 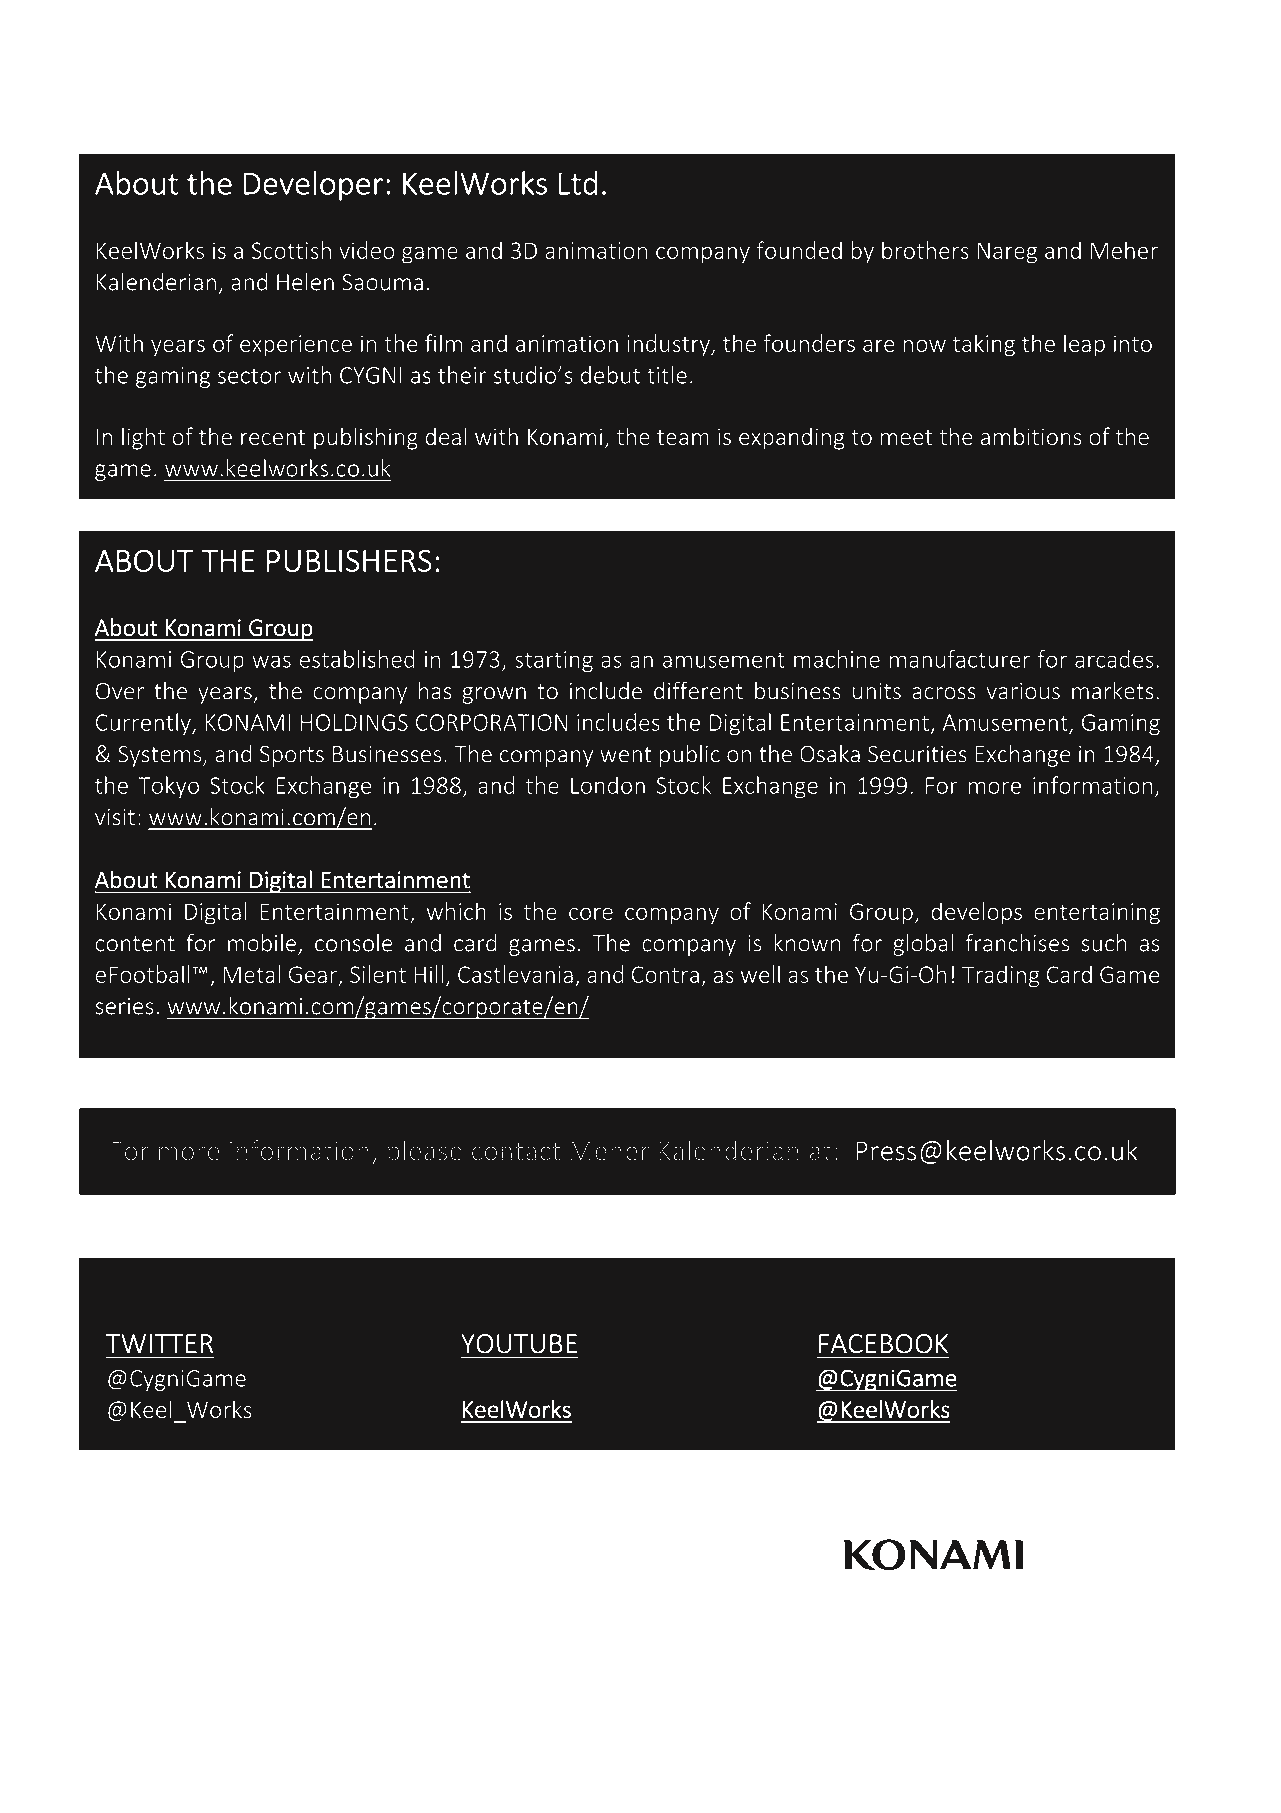 What do you see at coordinates (554, 662) in the screenshot?
I see `starting` at bounding box center [554, 662].
